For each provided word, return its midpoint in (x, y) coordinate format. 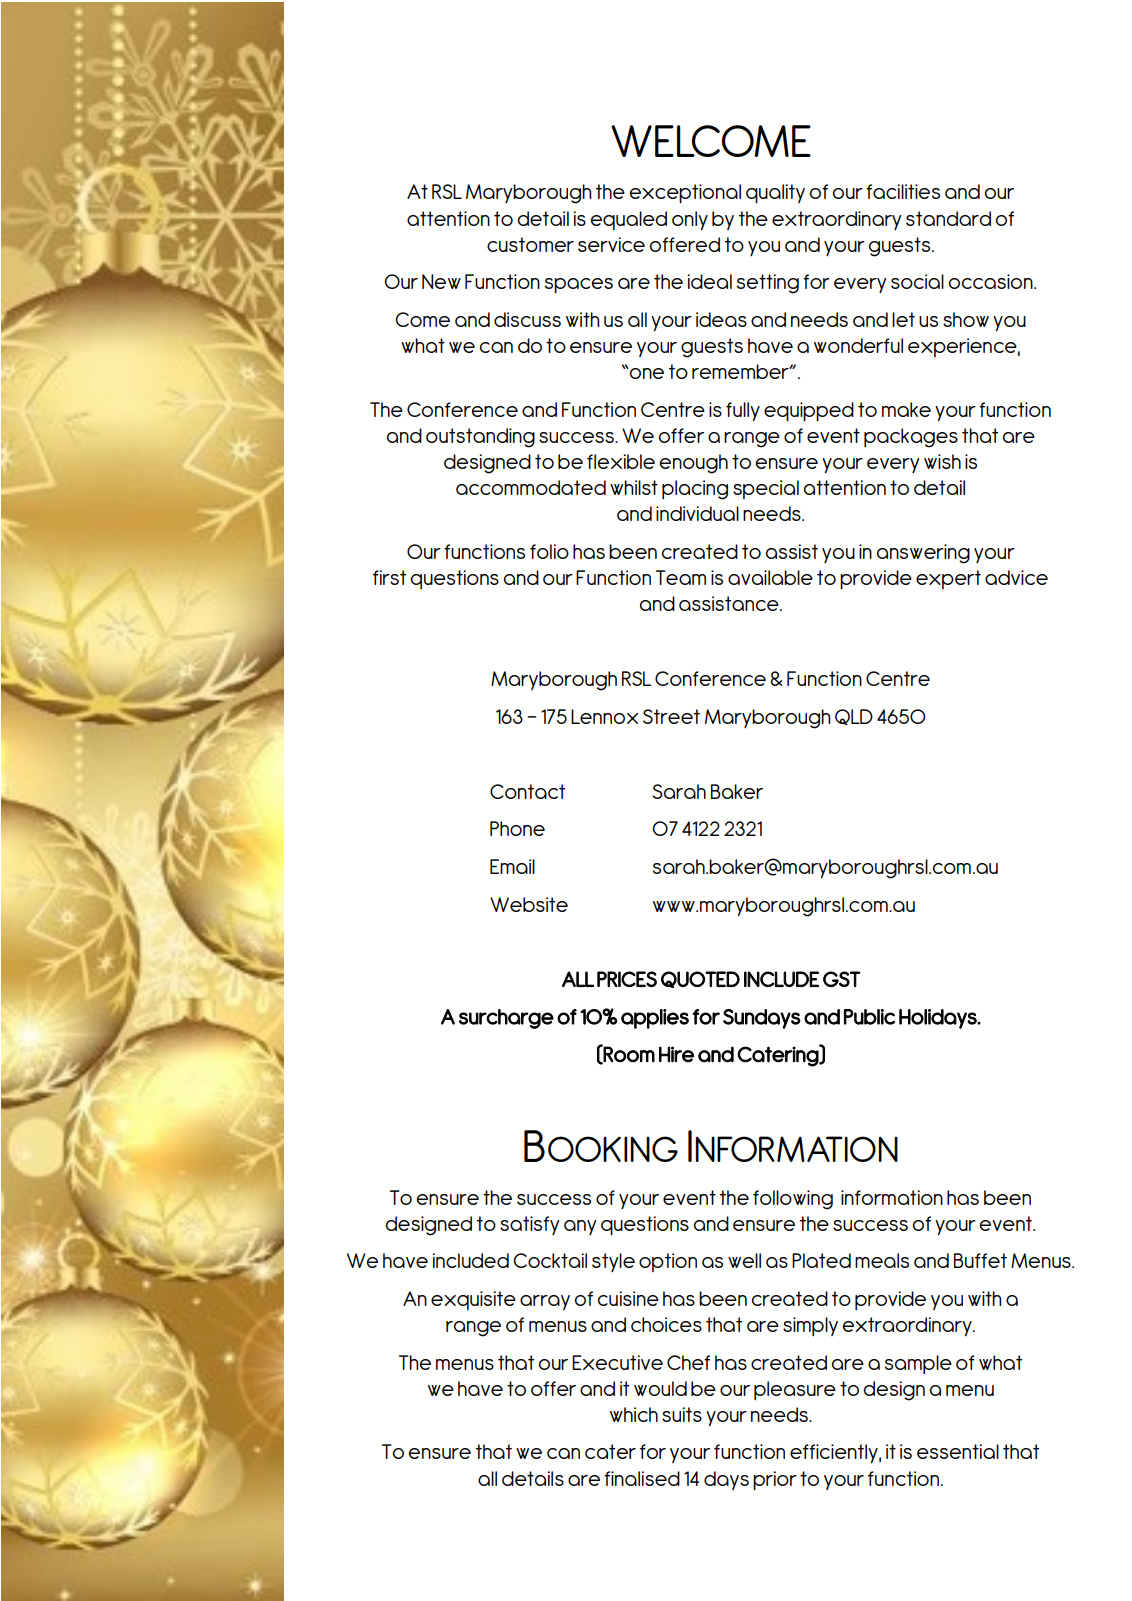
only (690, 220)
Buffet (980, 1260)
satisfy (530, 1225)
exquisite (473, 1300)
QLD (854, 717)
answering (923, 554)
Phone (517, 828)
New (441, 281)
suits (682, 1414)
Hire (676, 1054)
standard (948, 218)
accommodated (531, 487)
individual (697, 513)
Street (671, 716)
